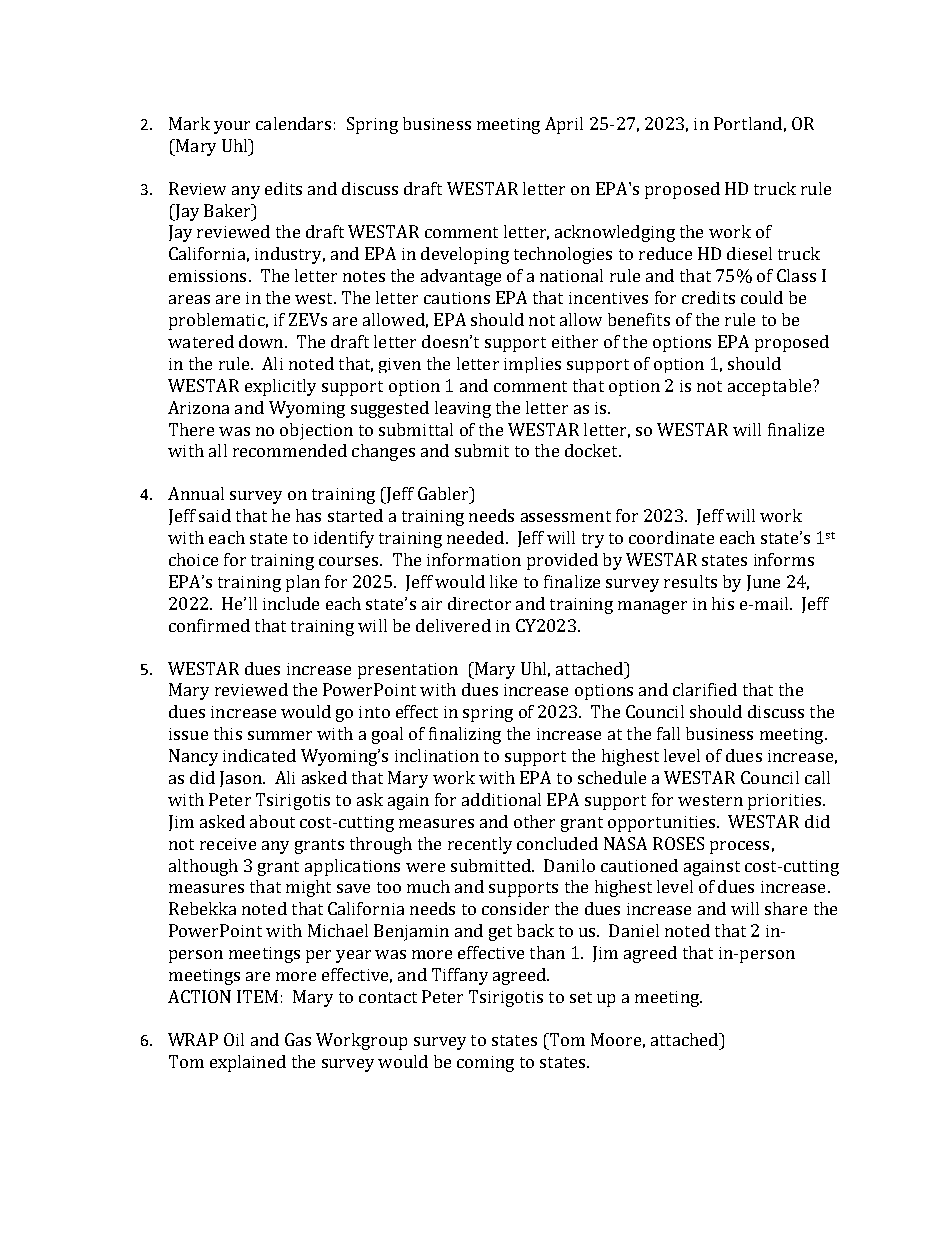 The width and height of the image is (952, 1233). What do you see at coordinates (763, 583) in the image?
I see `June` at bounding box center [763, 583].
